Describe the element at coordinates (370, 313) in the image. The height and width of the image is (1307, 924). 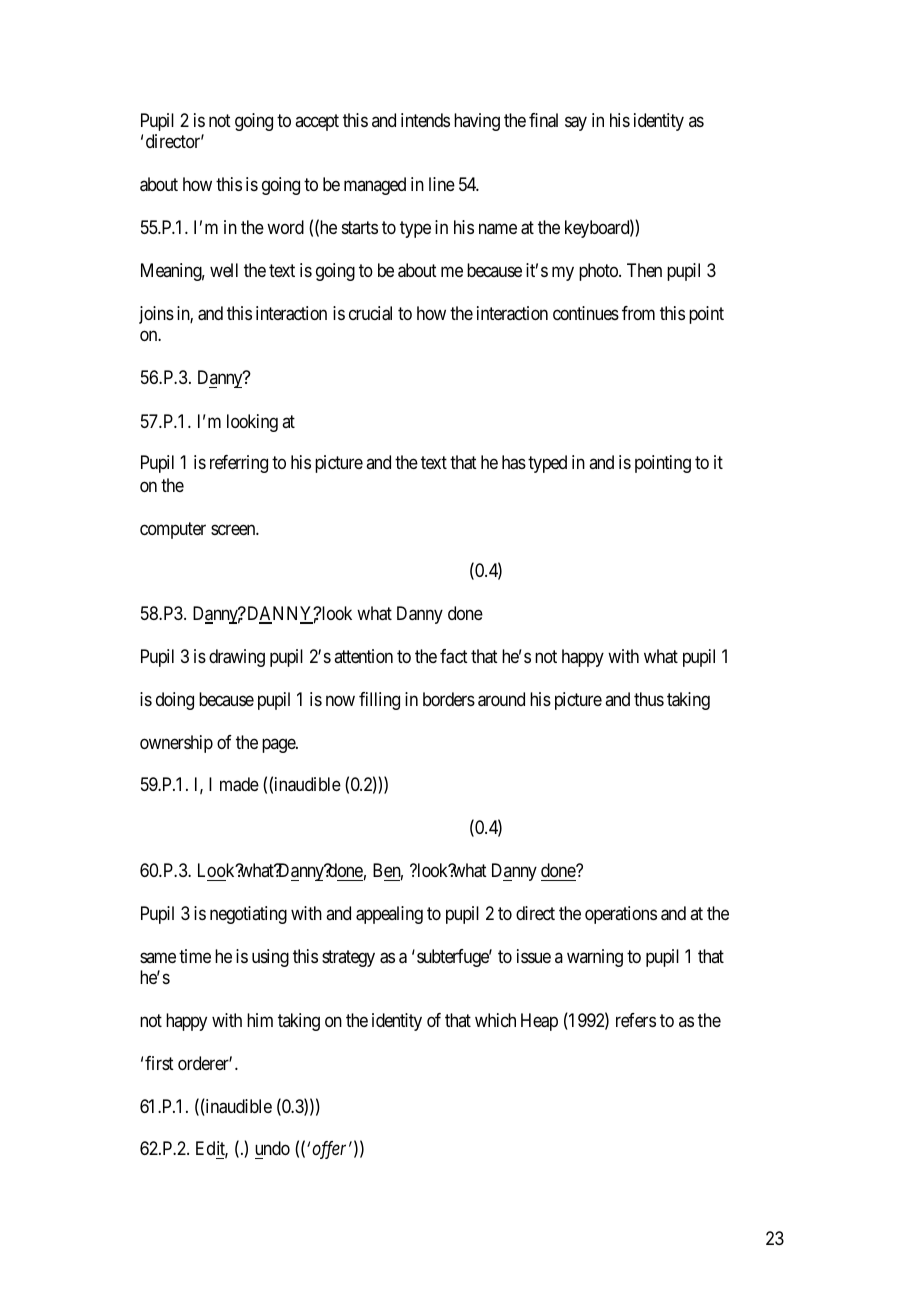
I see `crucial` at that location.
